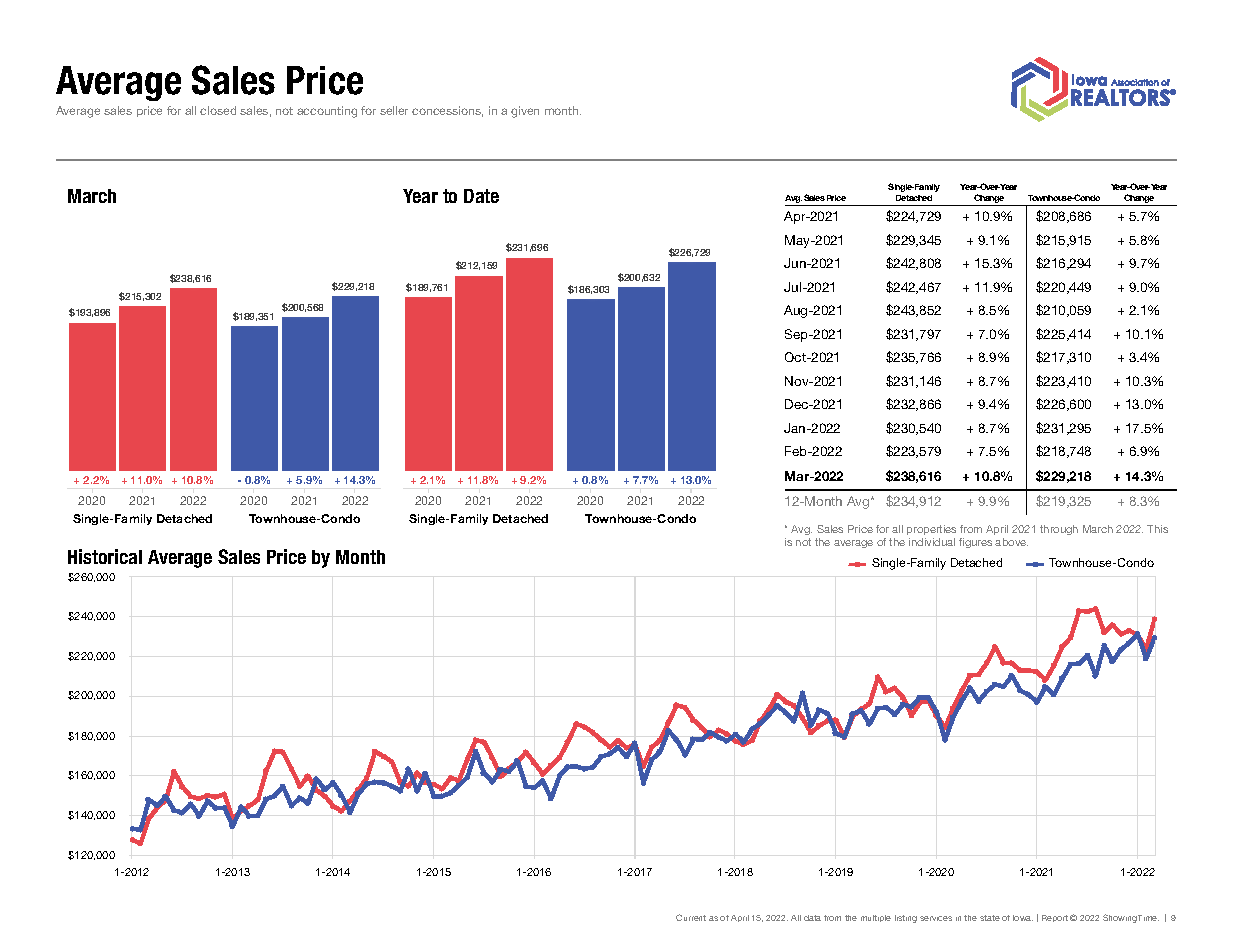 This screenshot has height=952, width=1233. What do you see at coordinates (218, 110) in the screenshot?
I see `closed` at bounding box center [218, 110].
